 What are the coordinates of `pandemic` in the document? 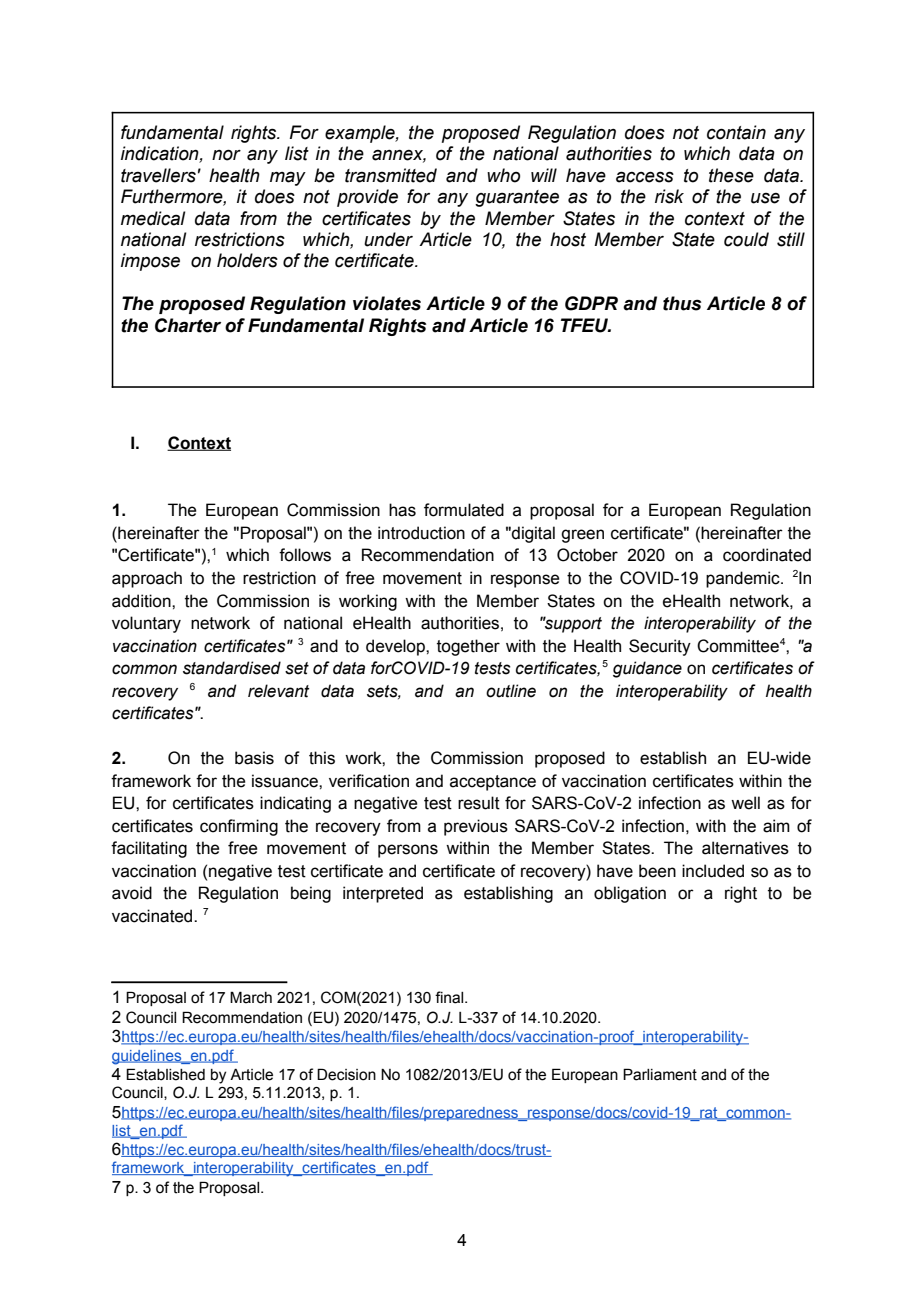 It's located at (744, 579).
